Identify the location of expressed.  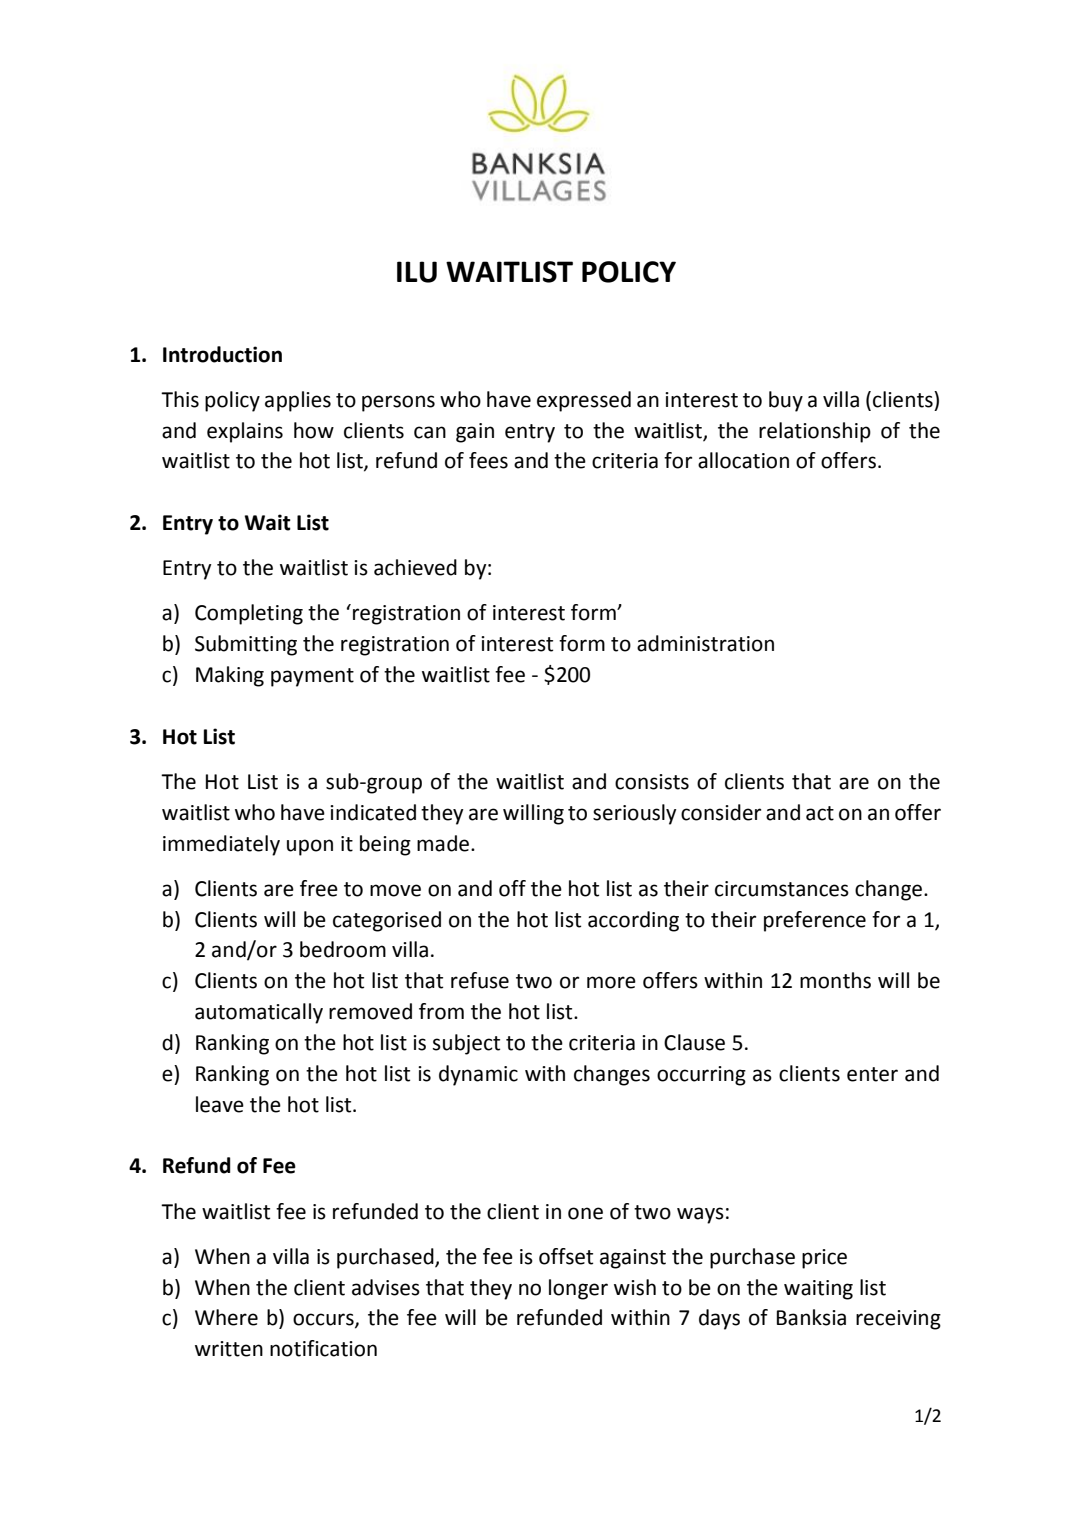
(584, 401).
